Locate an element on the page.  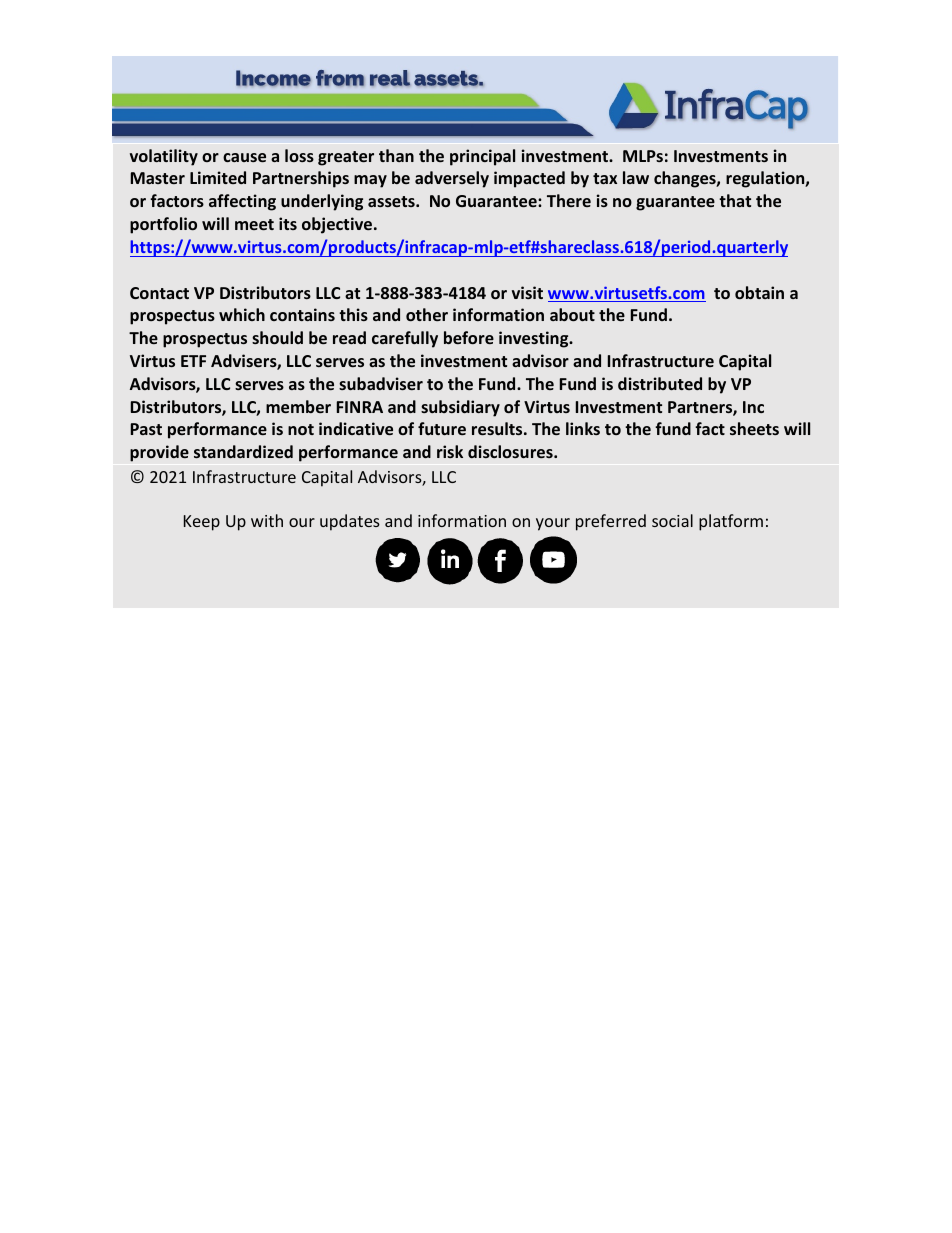
Limited is located at coordinates (218, 177).
